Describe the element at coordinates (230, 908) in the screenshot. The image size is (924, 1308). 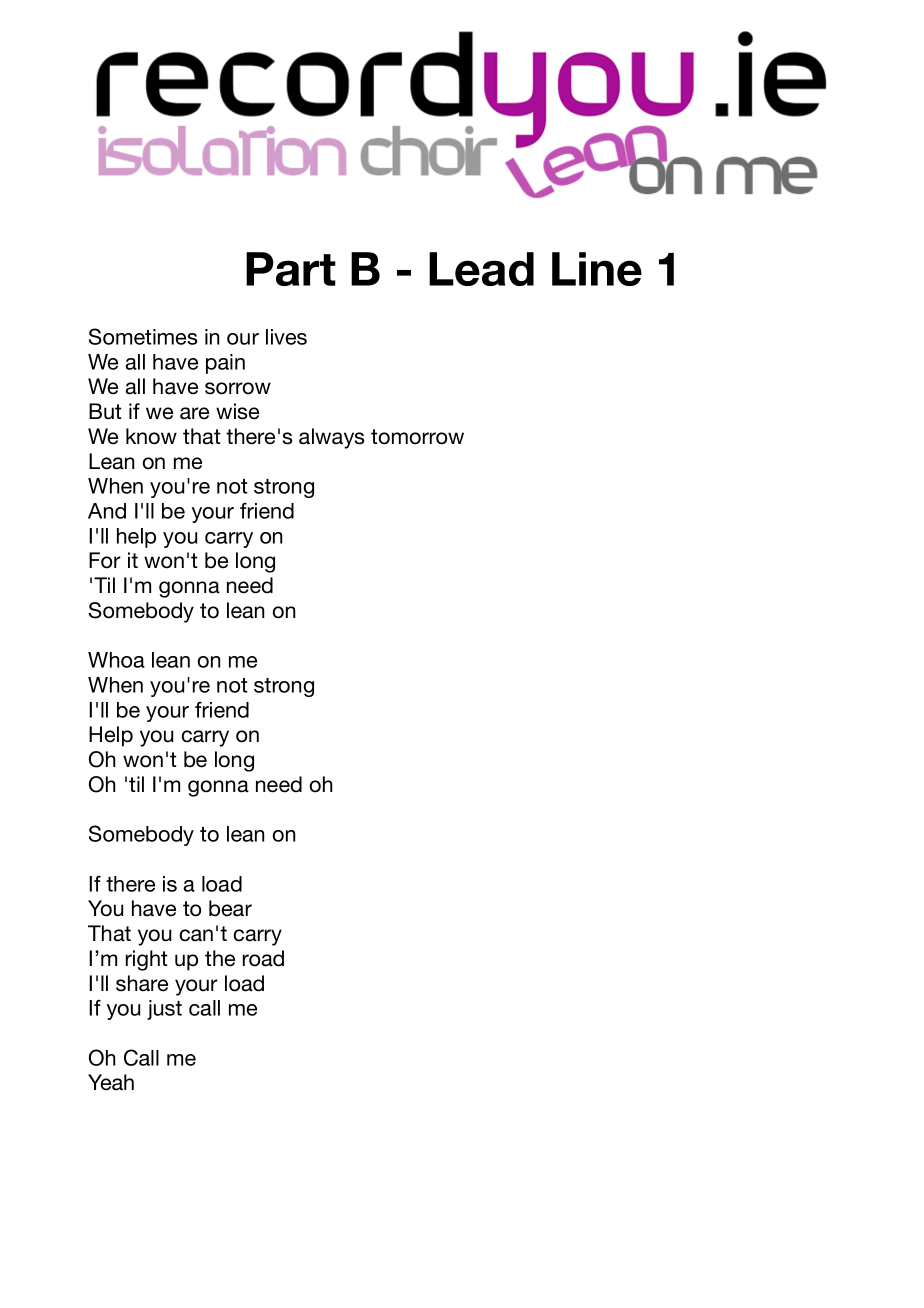
I see `bear` at that location.
